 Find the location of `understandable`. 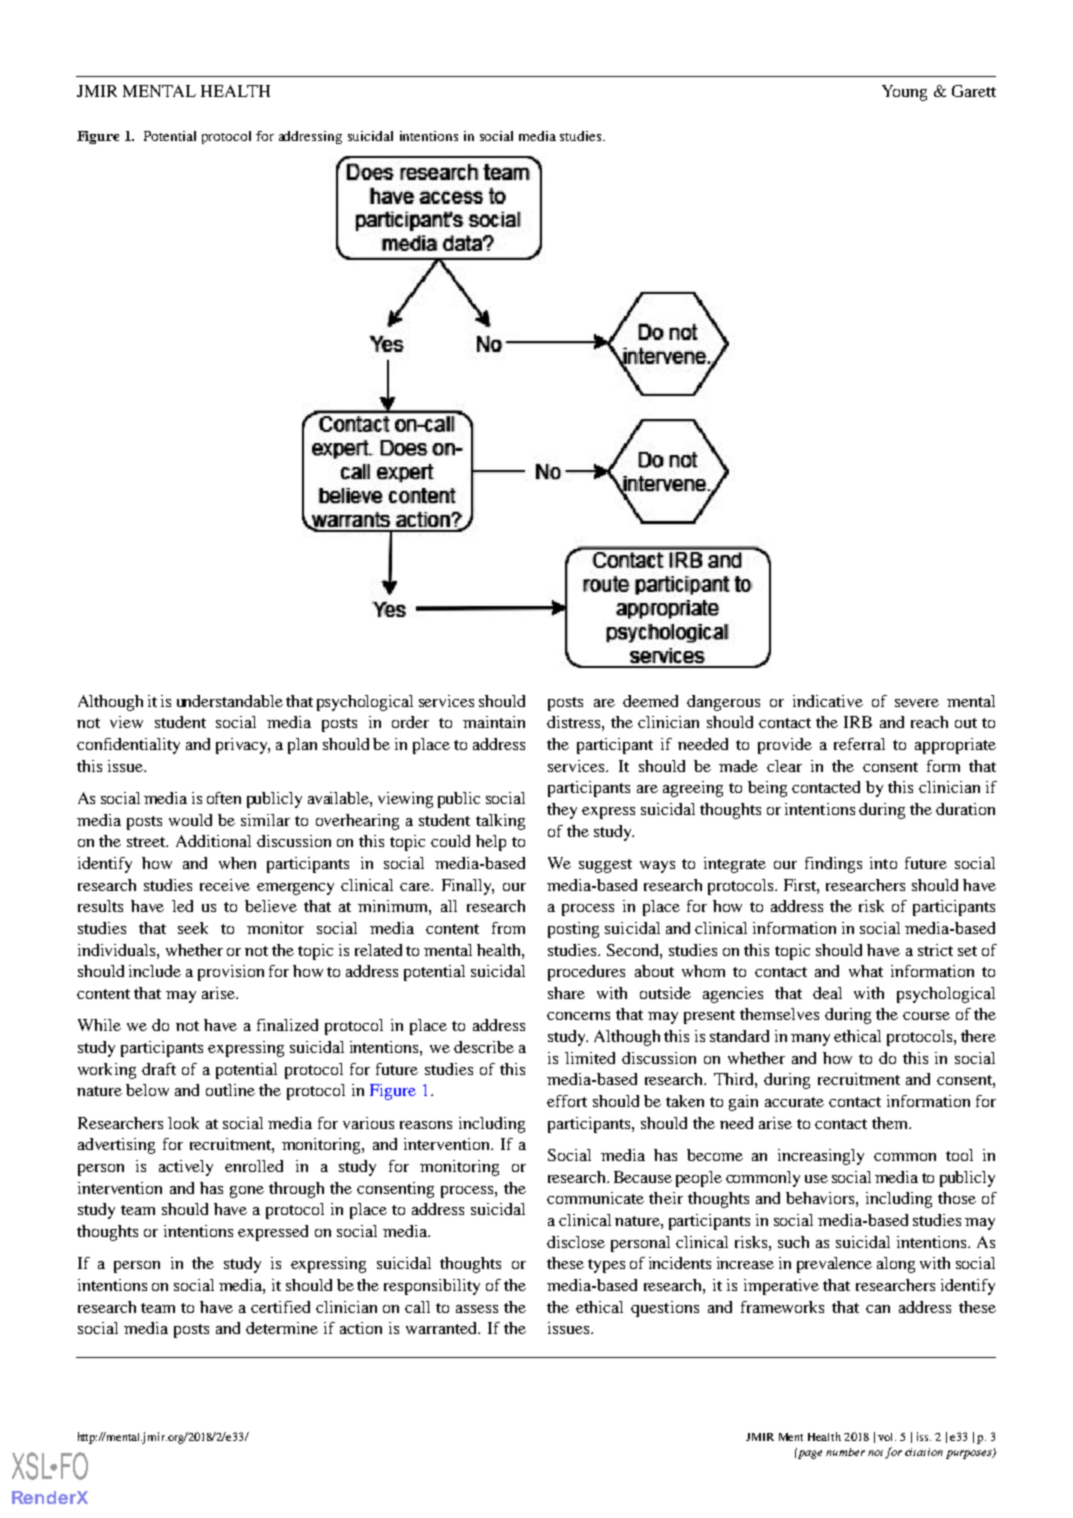

understandable is located at coordinates (230, 701).
